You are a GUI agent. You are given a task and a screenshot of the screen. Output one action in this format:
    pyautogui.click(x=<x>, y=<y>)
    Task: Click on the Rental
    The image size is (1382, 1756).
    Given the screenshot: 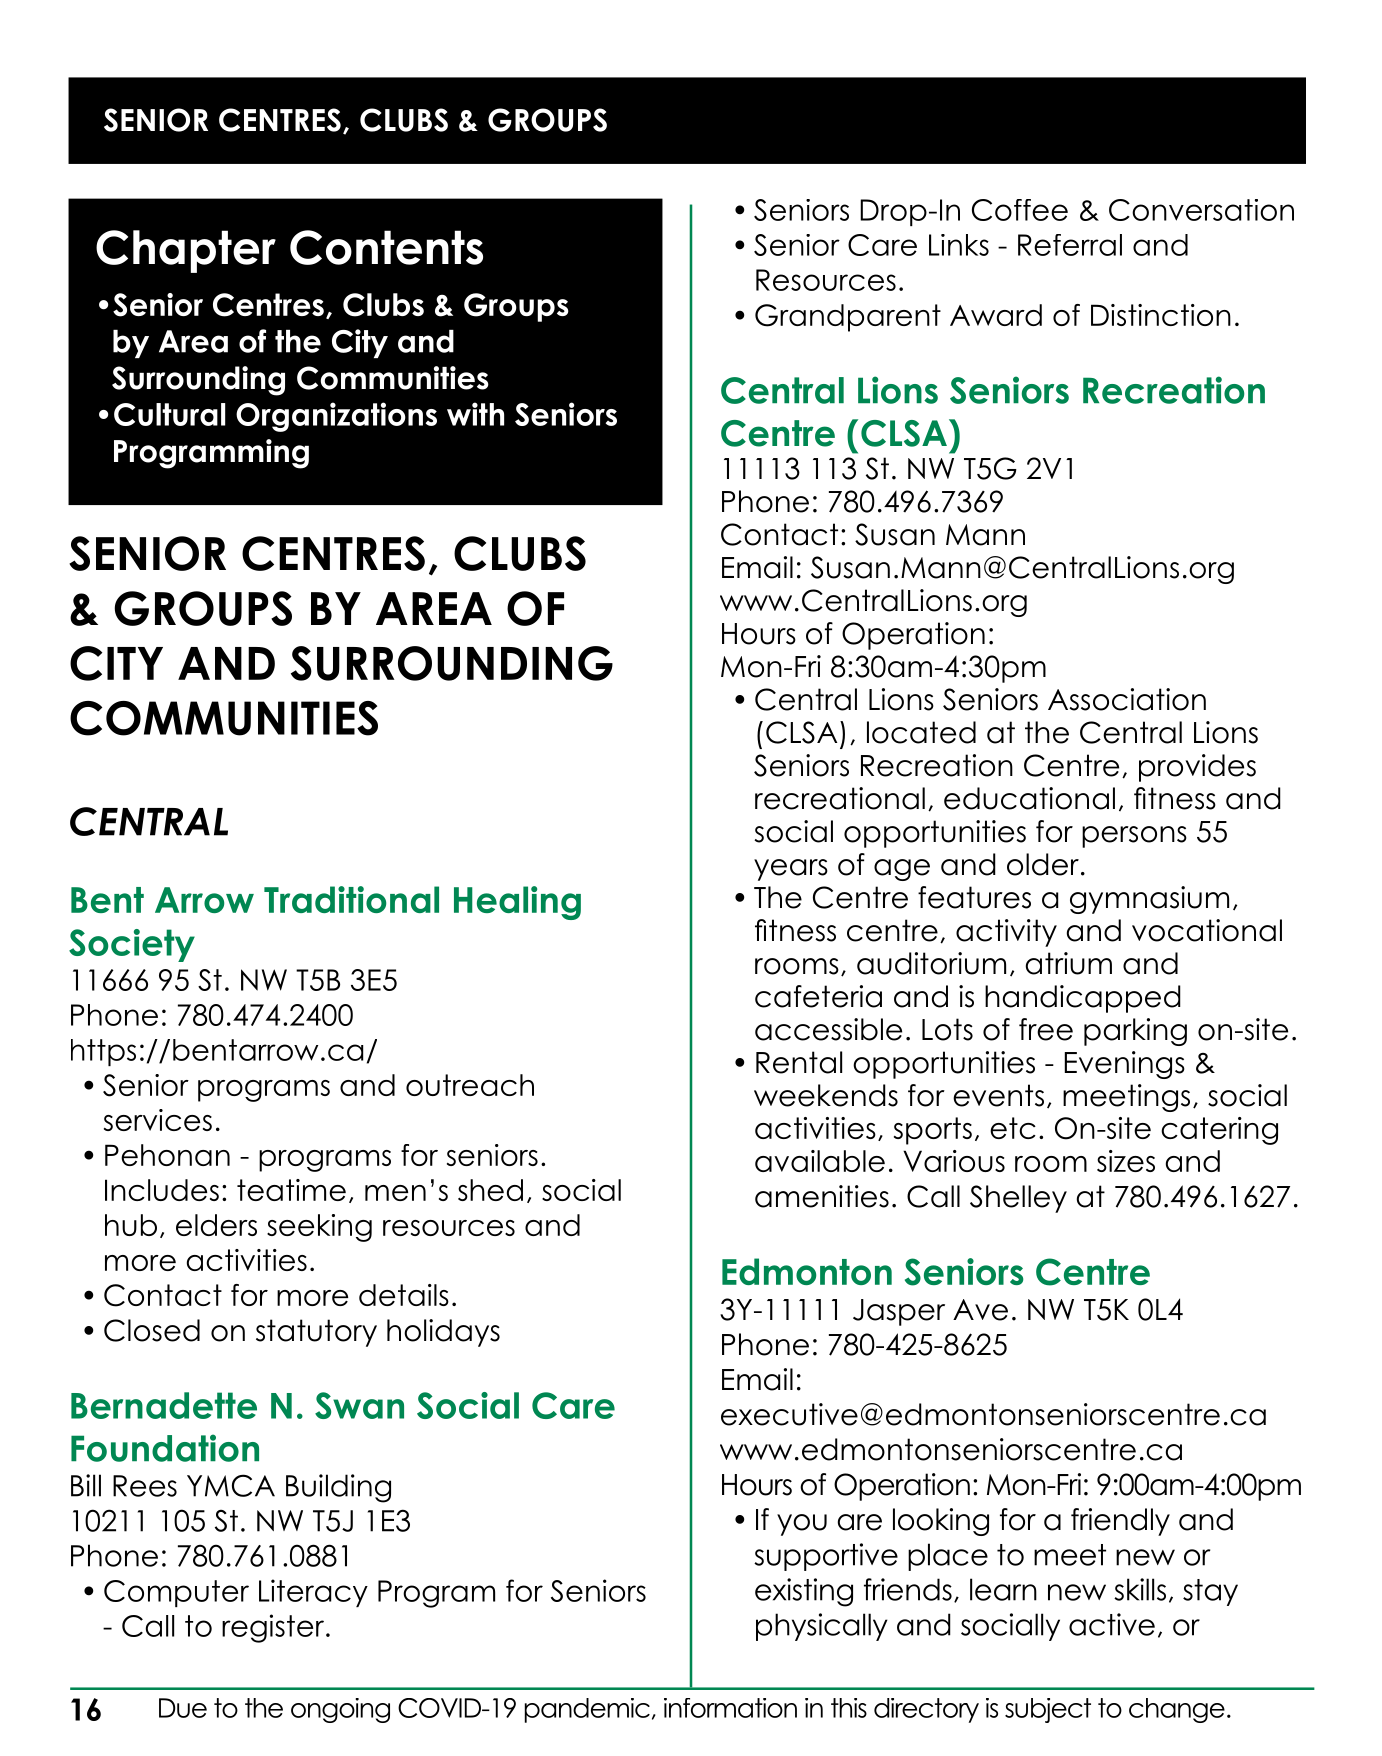 What is the action you would take?
    pyautogui.click(x=799, y=1062)
